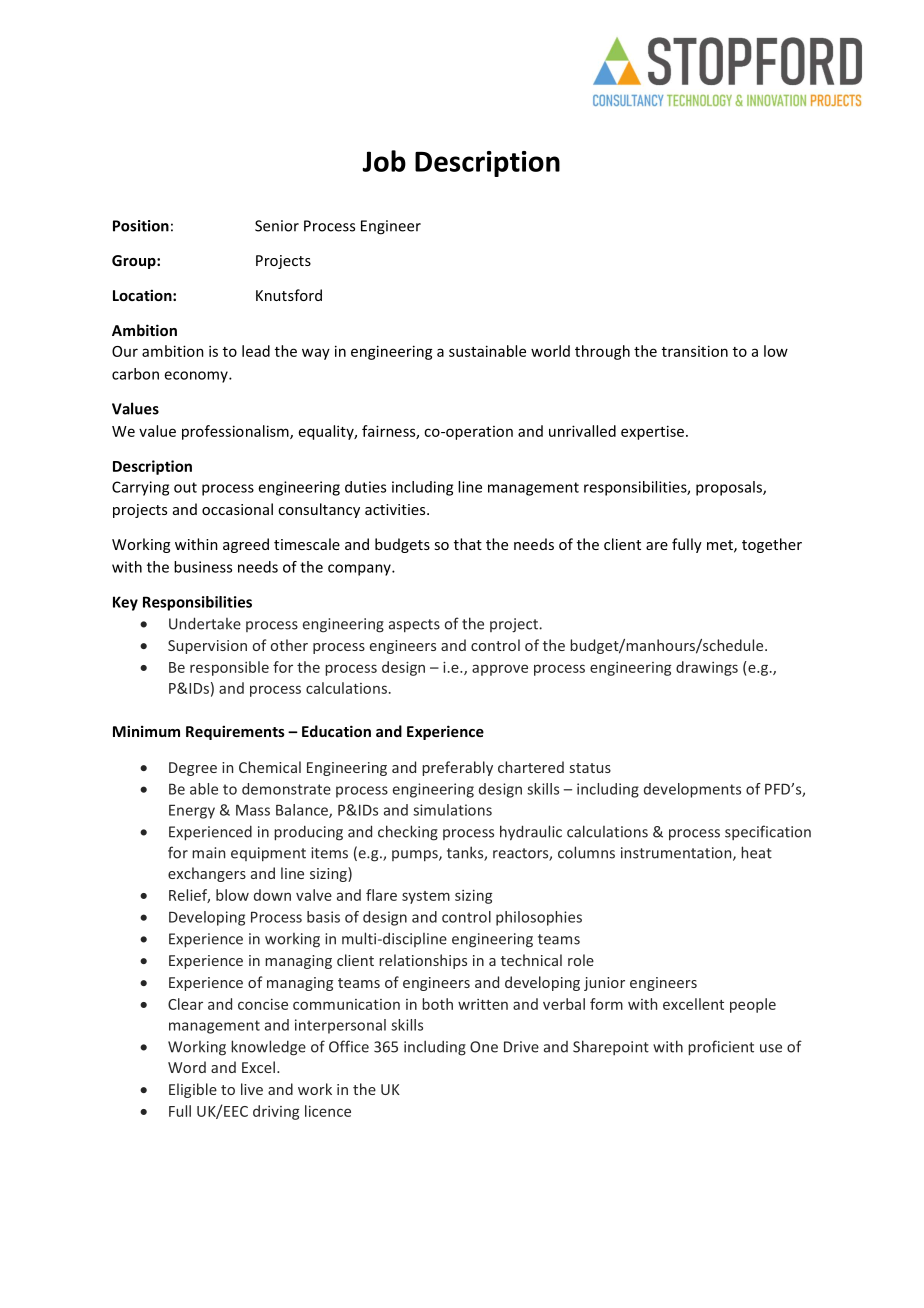 Image resolution: width=924 pixels, height=1308 pixels. I want to click on that, so click(468, 544).
